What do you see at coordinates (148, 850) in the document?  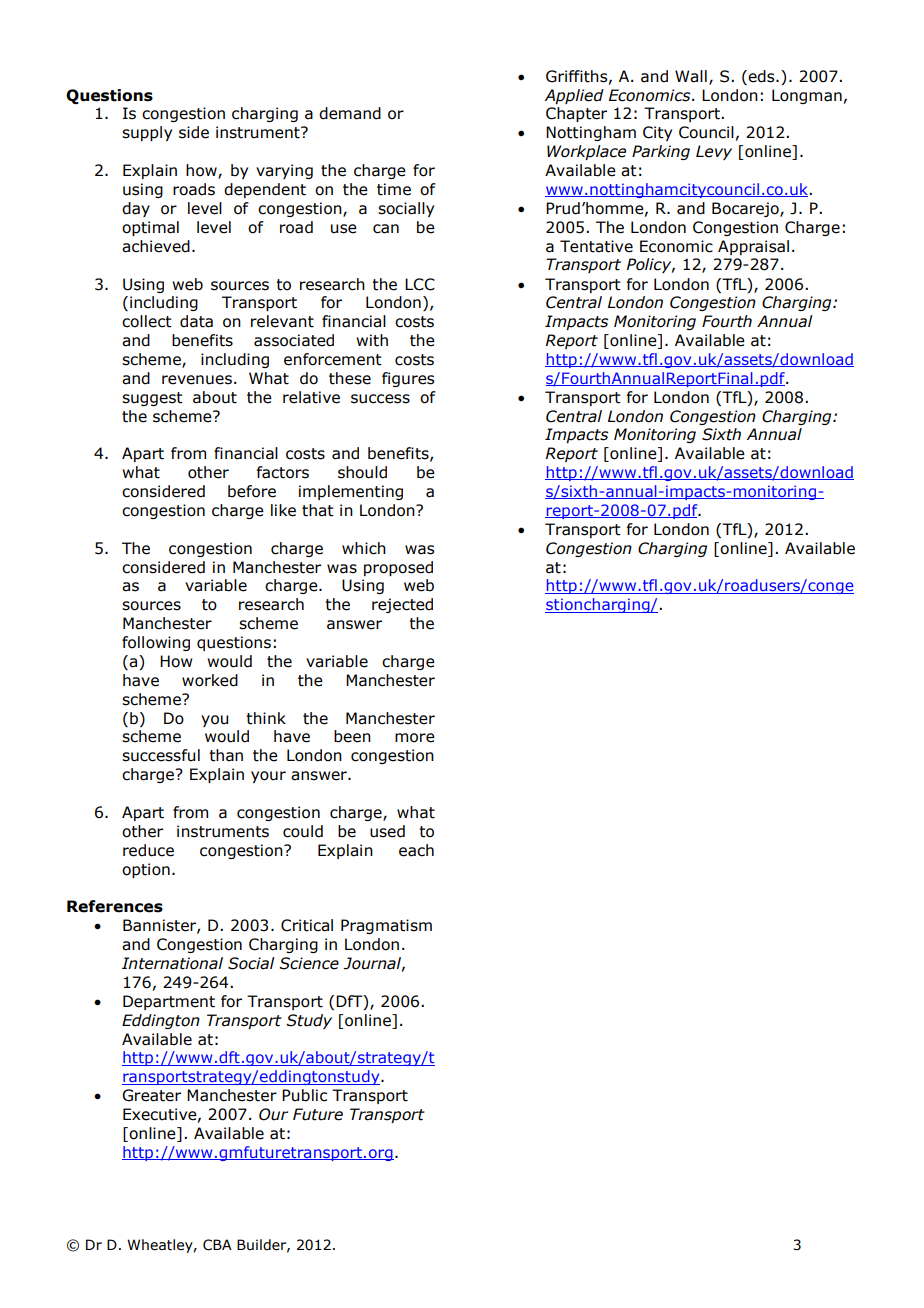 I see `reduce` at bounding box center [148, 850].
